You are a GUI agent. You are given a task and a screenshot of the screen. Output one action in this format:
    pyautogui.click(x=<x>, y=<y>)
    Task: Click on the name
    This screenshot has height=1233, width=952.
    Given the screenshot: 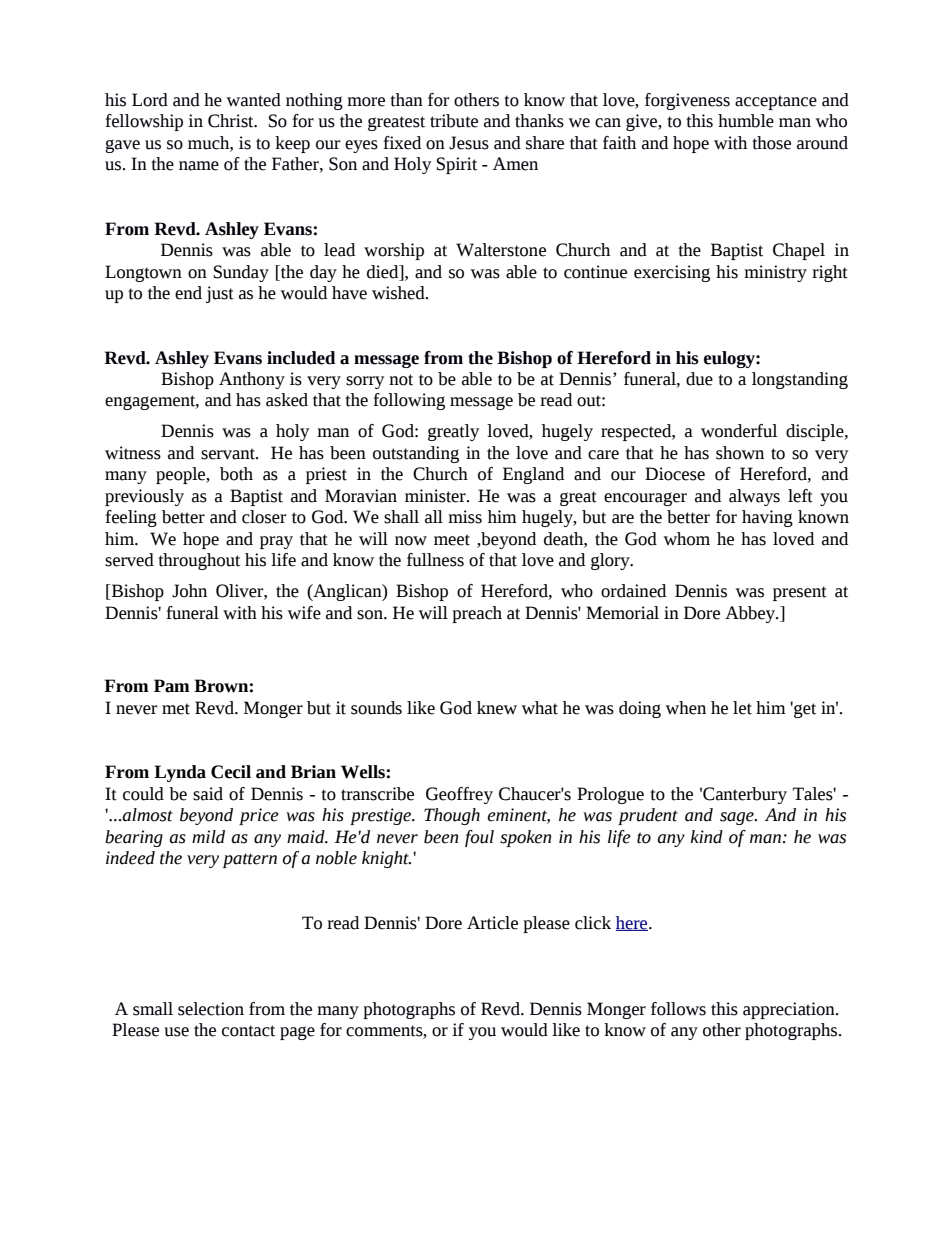 What is the action you would take?
    pyautogui.click(x=199, y=166)
